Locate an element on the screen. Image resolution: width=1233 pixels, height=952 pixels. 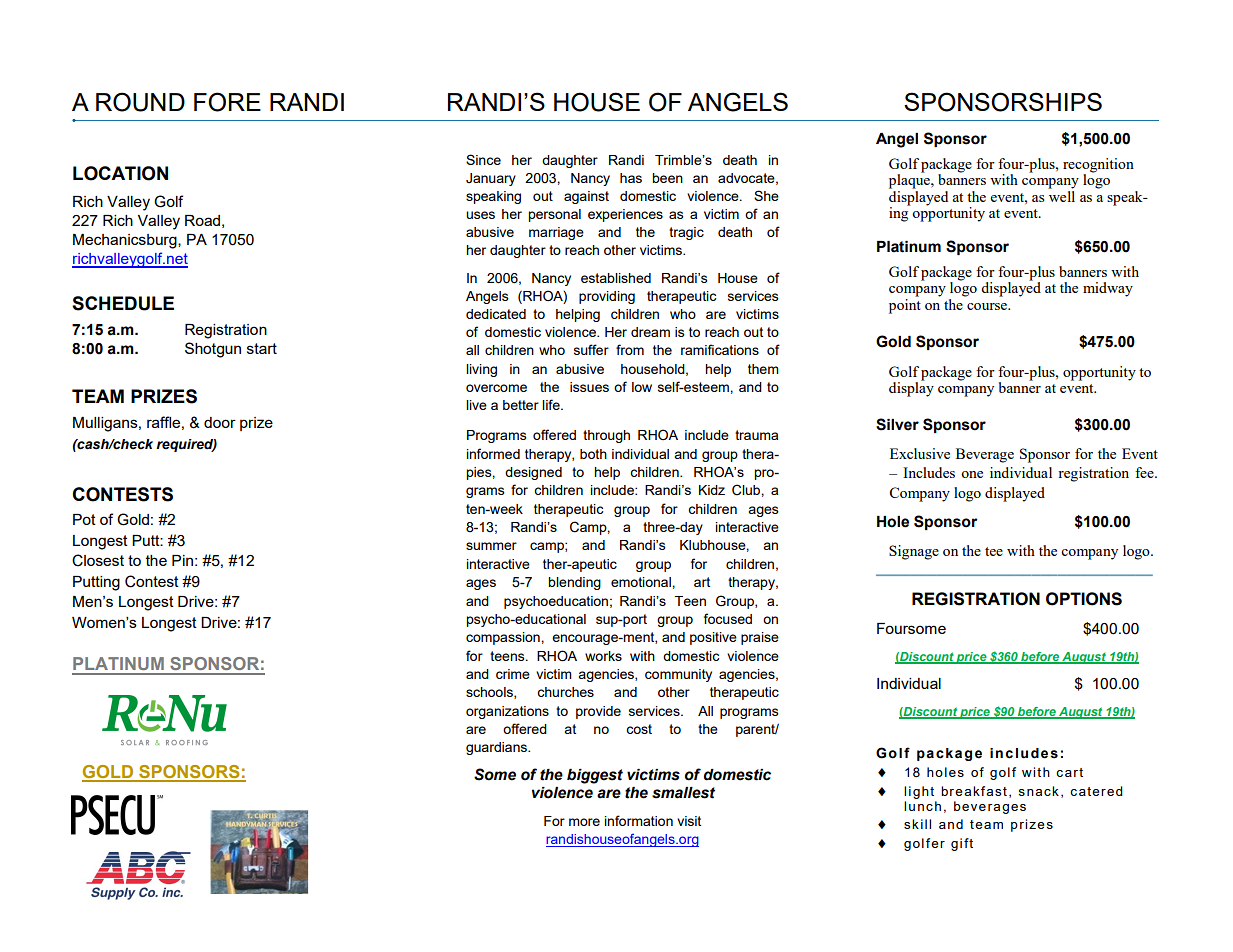
emotional is located at coordinates (642, 582).
